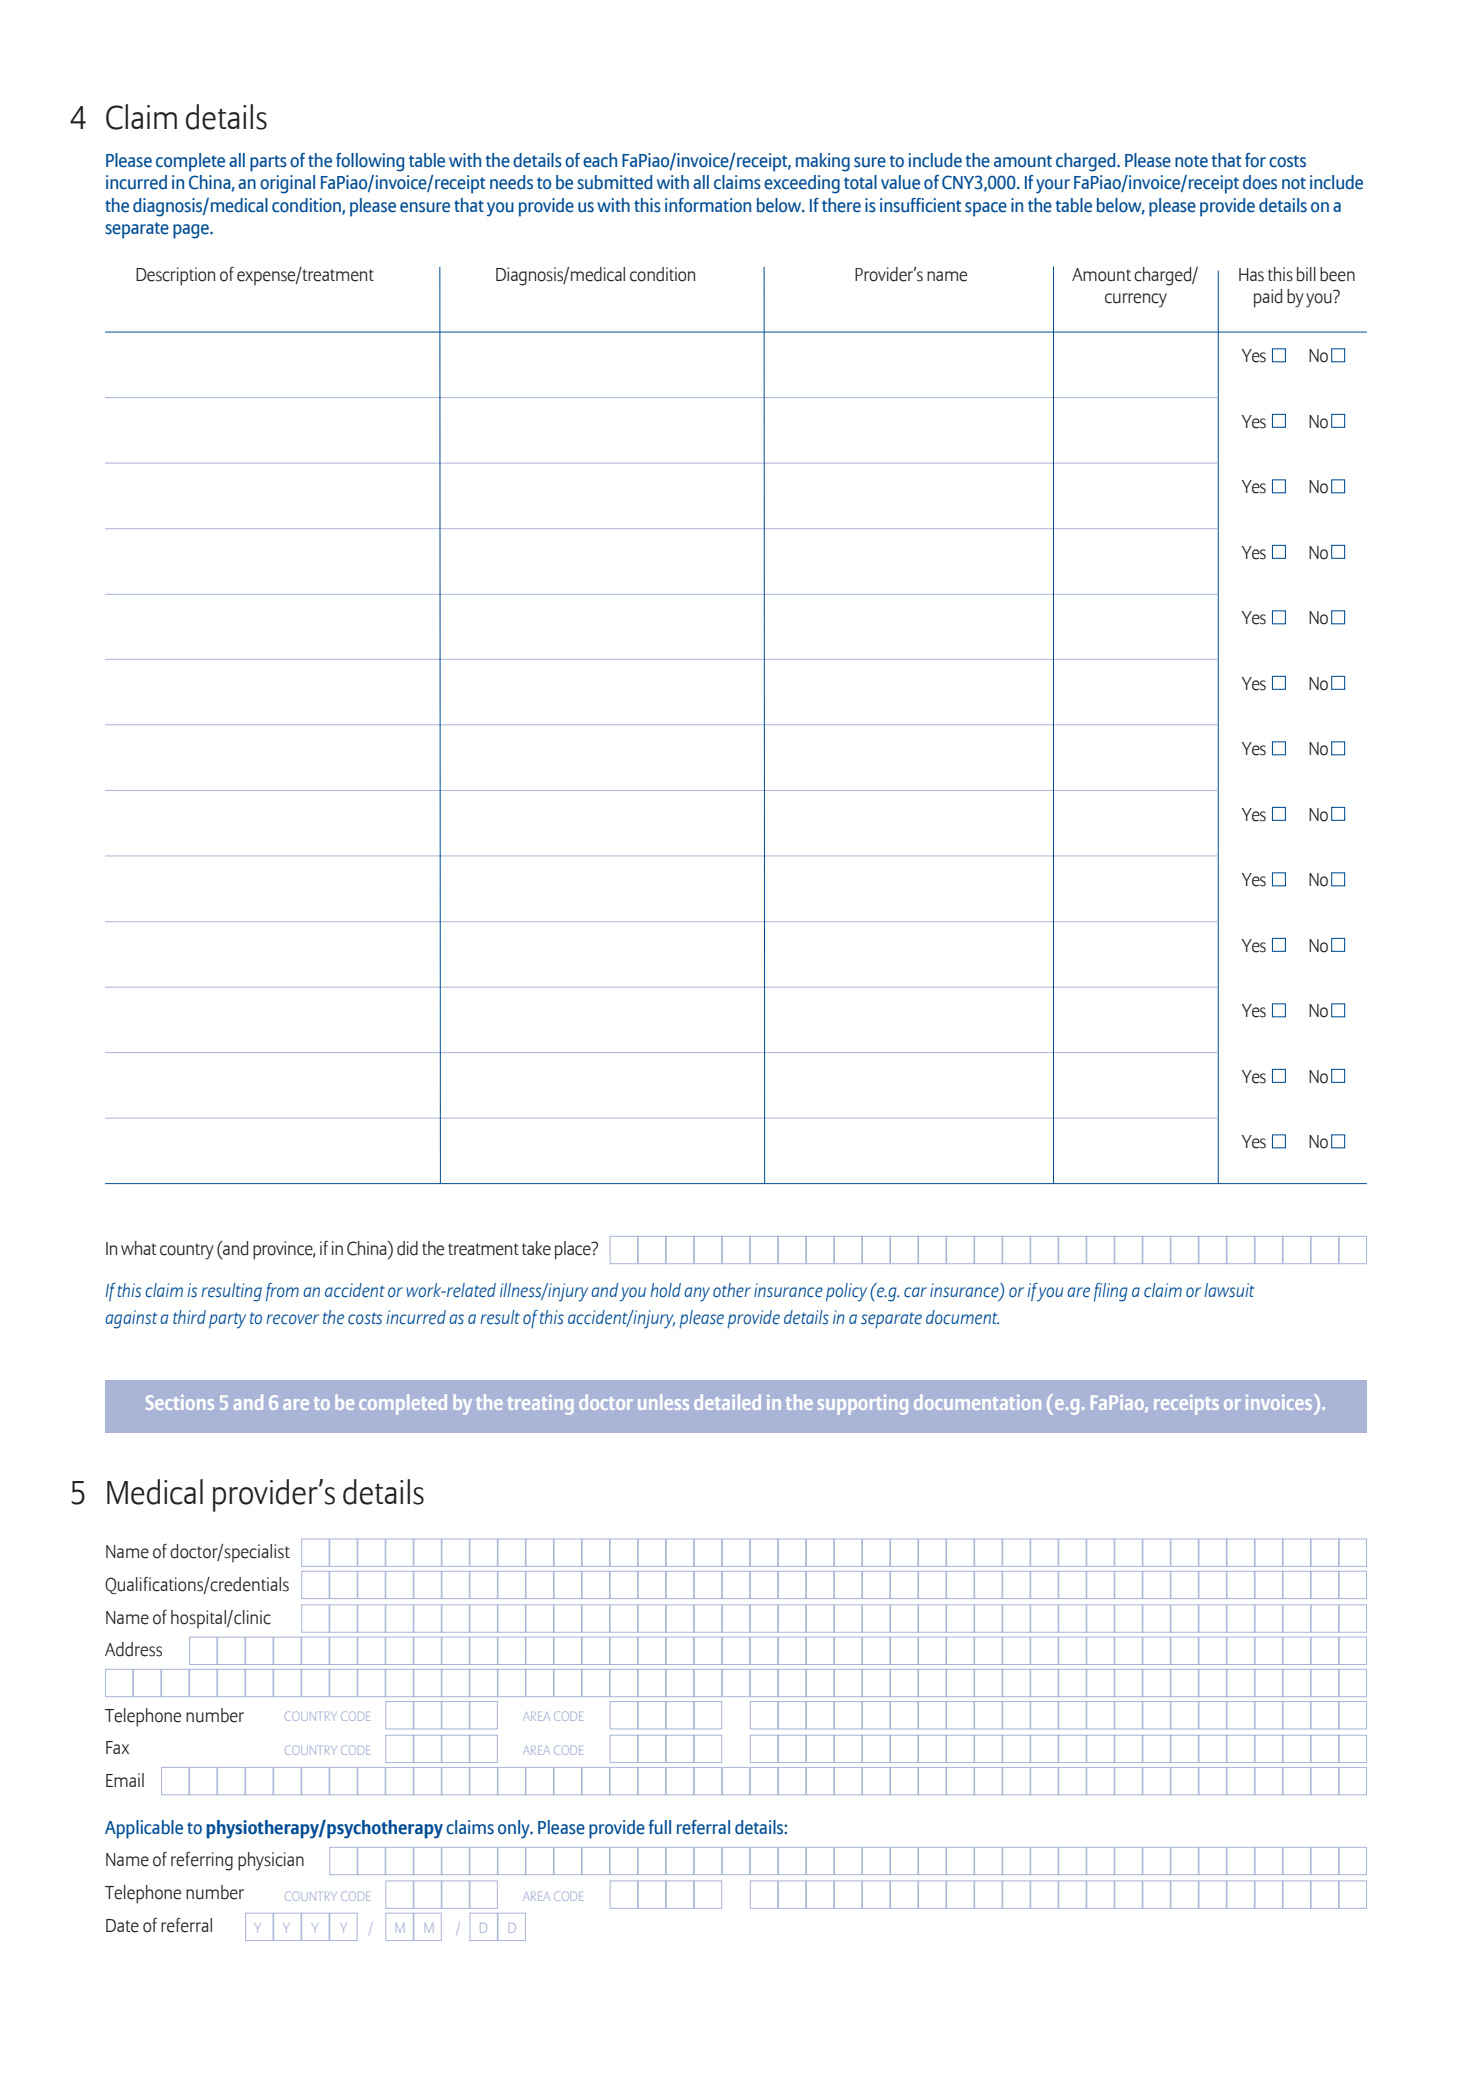 This screenshot has height=2081, width=1472. What do you see at coordinates (1136, 300) in the screenshot?
I see `currency` at bounding box center [1136, 300].
